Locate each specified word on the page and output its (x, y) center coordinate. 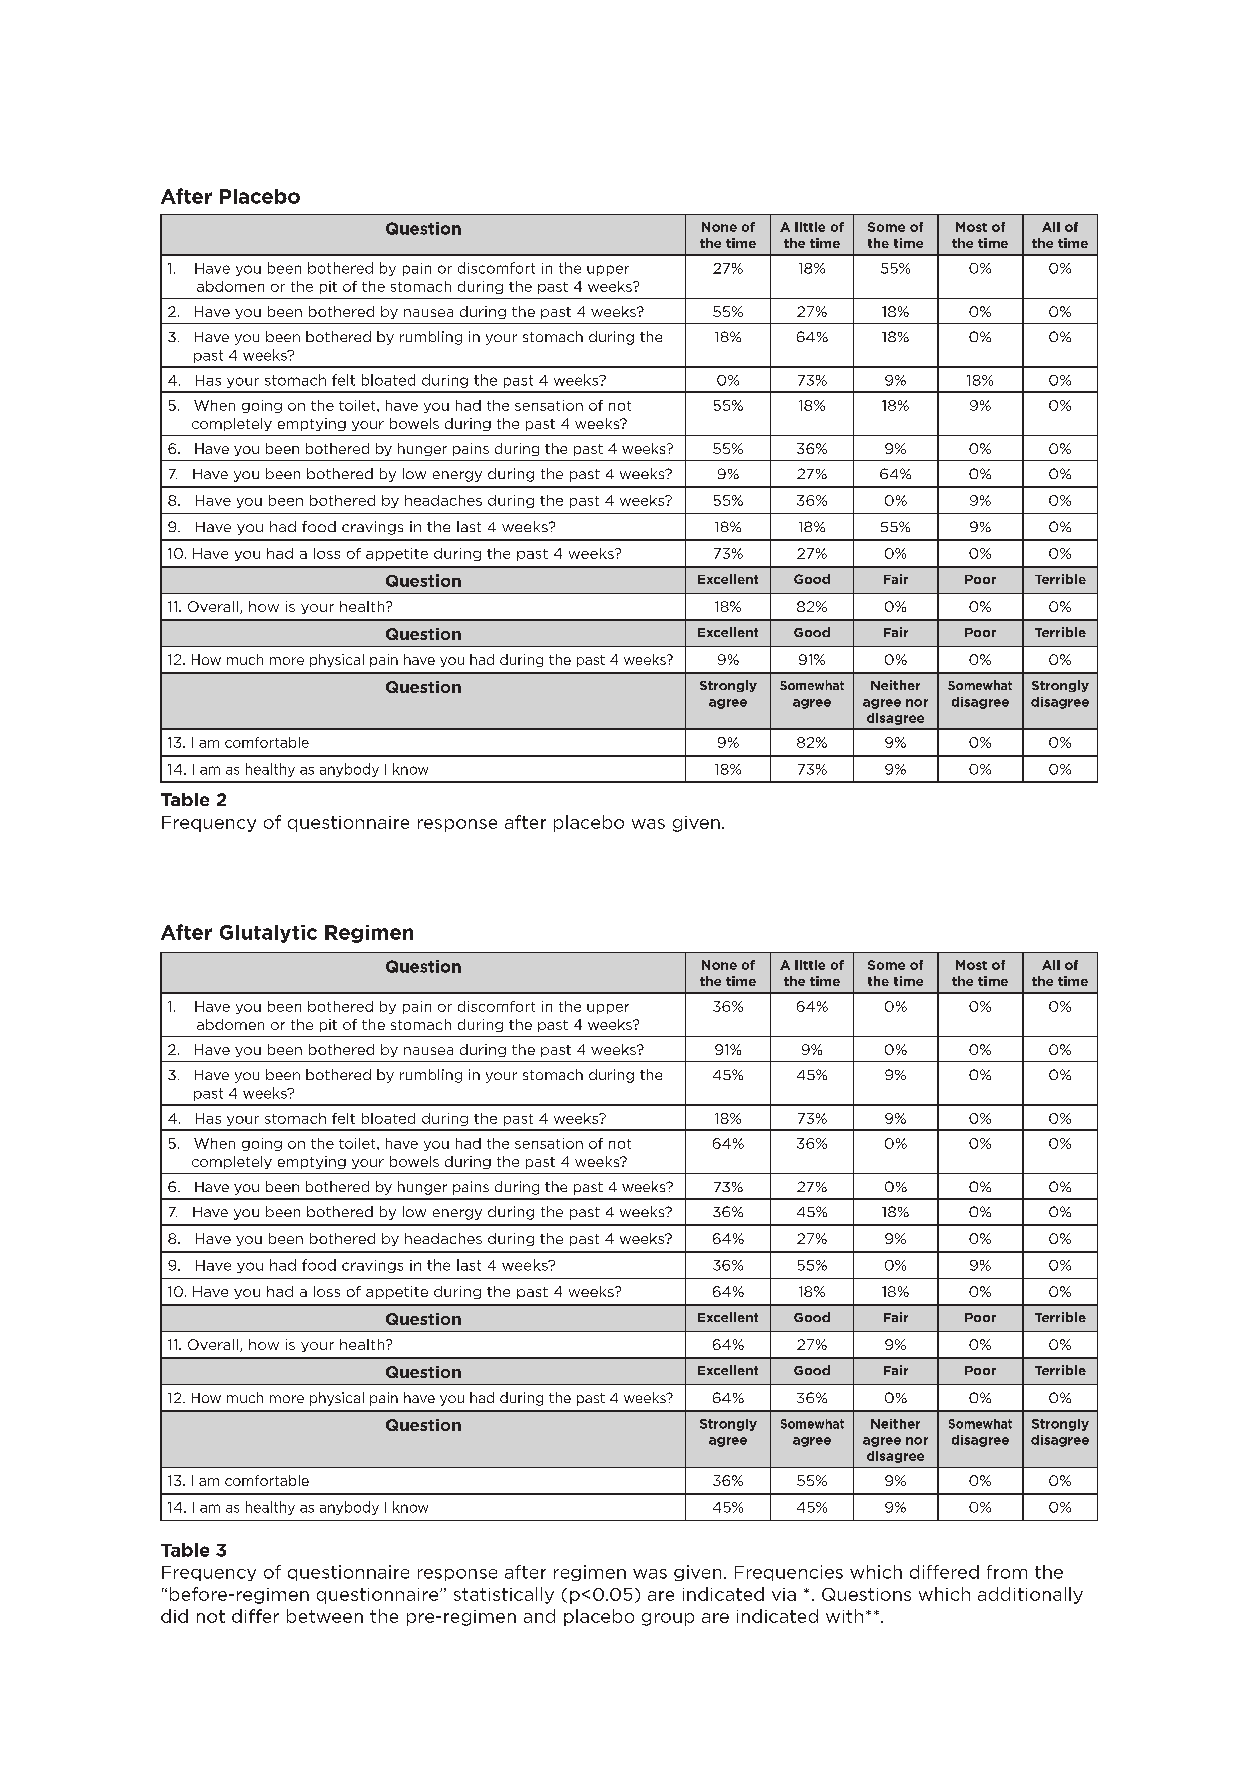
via (784, 1594)
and (539, 1616)
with (844, 1616)
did (174, 1616)
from (1007, 1572)
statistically (504, 1595)
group (668, 1619)
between (325, 1616)
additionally (1030, 1595)
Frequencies (789, 1573)
